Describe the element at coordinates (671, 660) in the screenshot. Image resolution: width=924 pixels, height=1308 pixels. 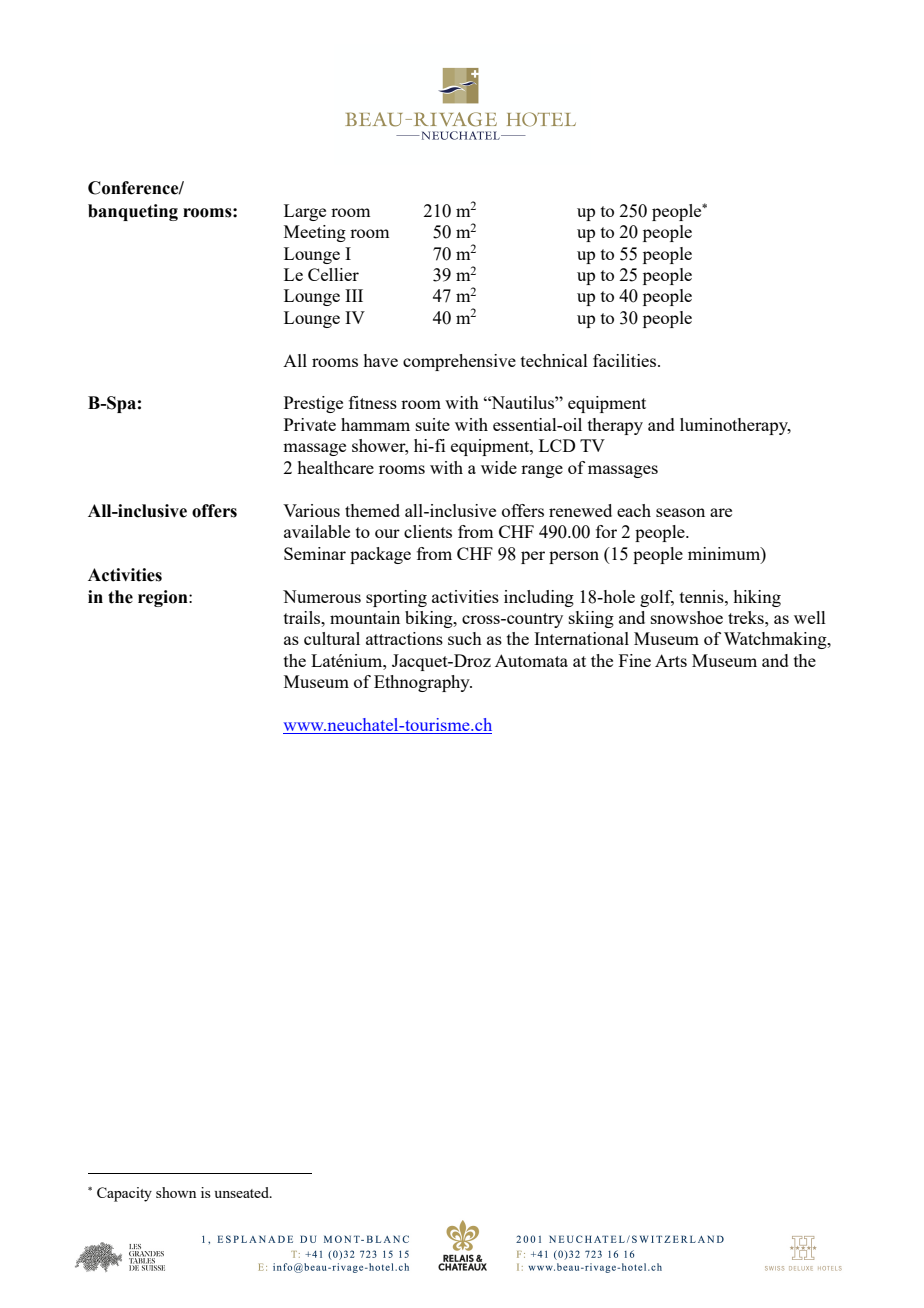
I see `Arts` at that location.
